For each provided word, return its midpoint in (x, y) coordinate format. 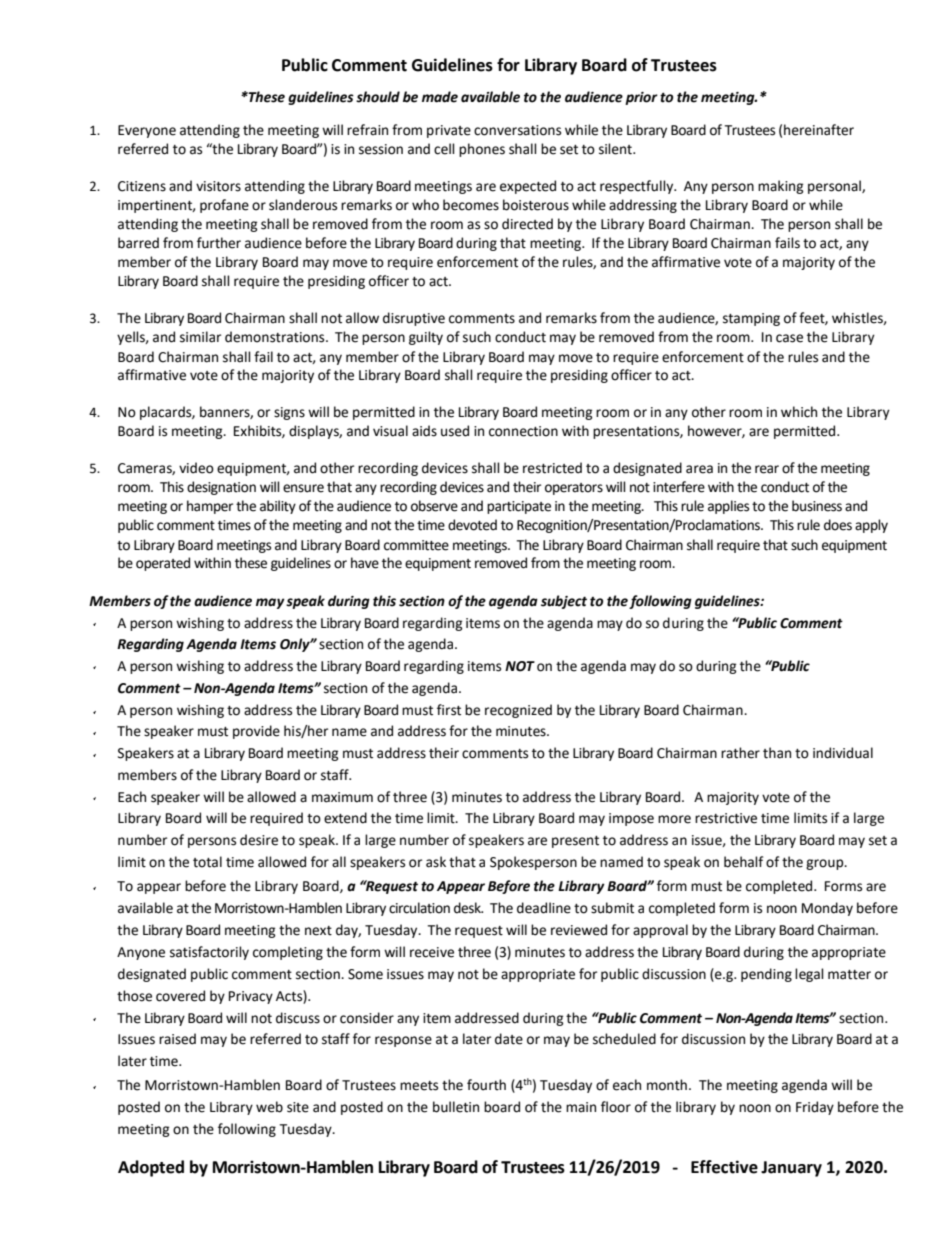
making (781, 187)
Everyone (147, 131)
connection (523, 431)
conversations (517, 130)
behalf (743, 862)
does (838, 525)
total (207, 862)
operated (163, 564)
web (269, 1107)
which (799, 412)
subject (564, 602)
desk (468, 908)
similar (200, 337)
